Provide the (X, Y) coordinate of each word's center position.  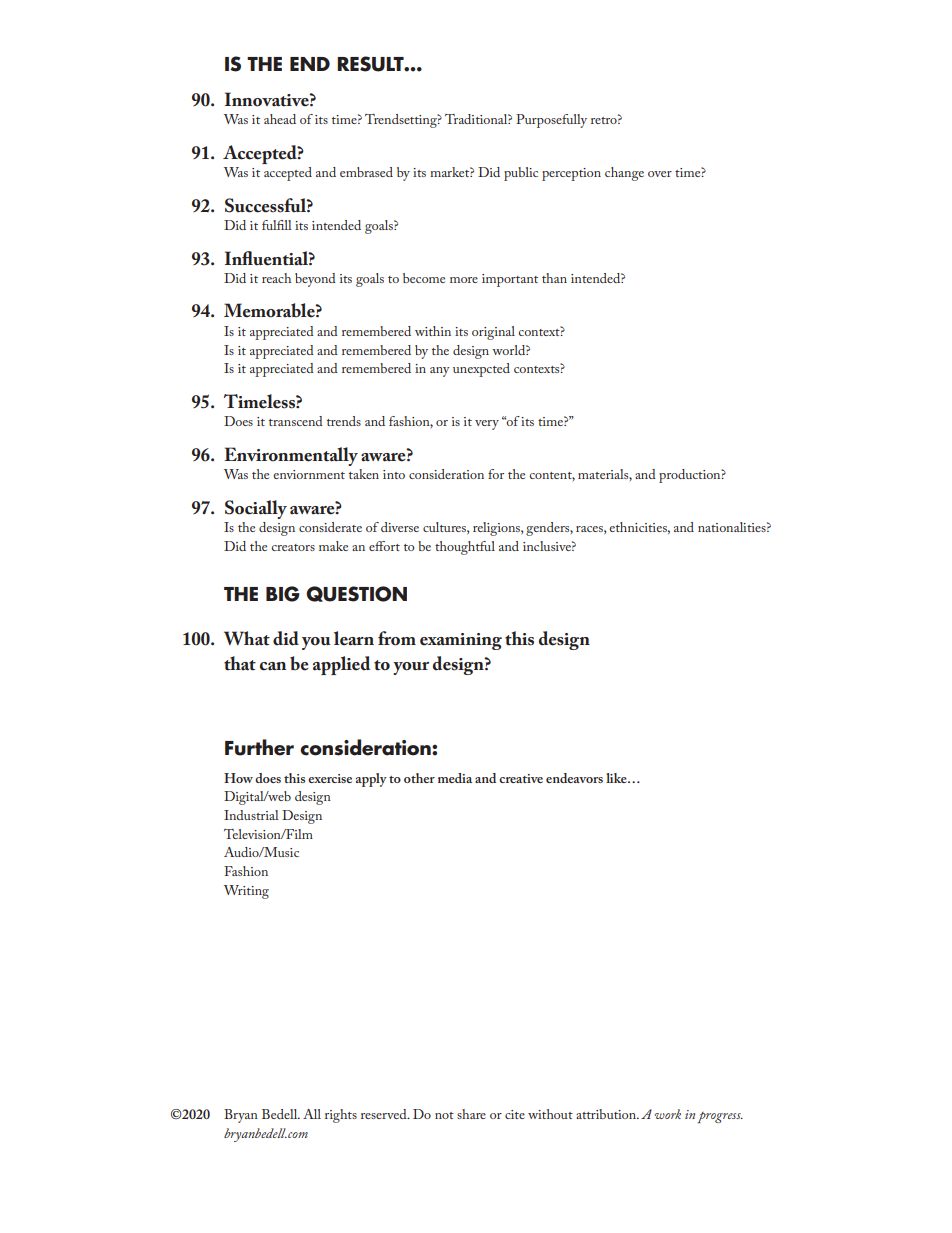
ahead (280, 119)
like (617, 778)
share (471, 1114)
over (660, 174)
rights (341, 1116)
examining (461, 641)
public (521, 174)
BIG (283, 594)
